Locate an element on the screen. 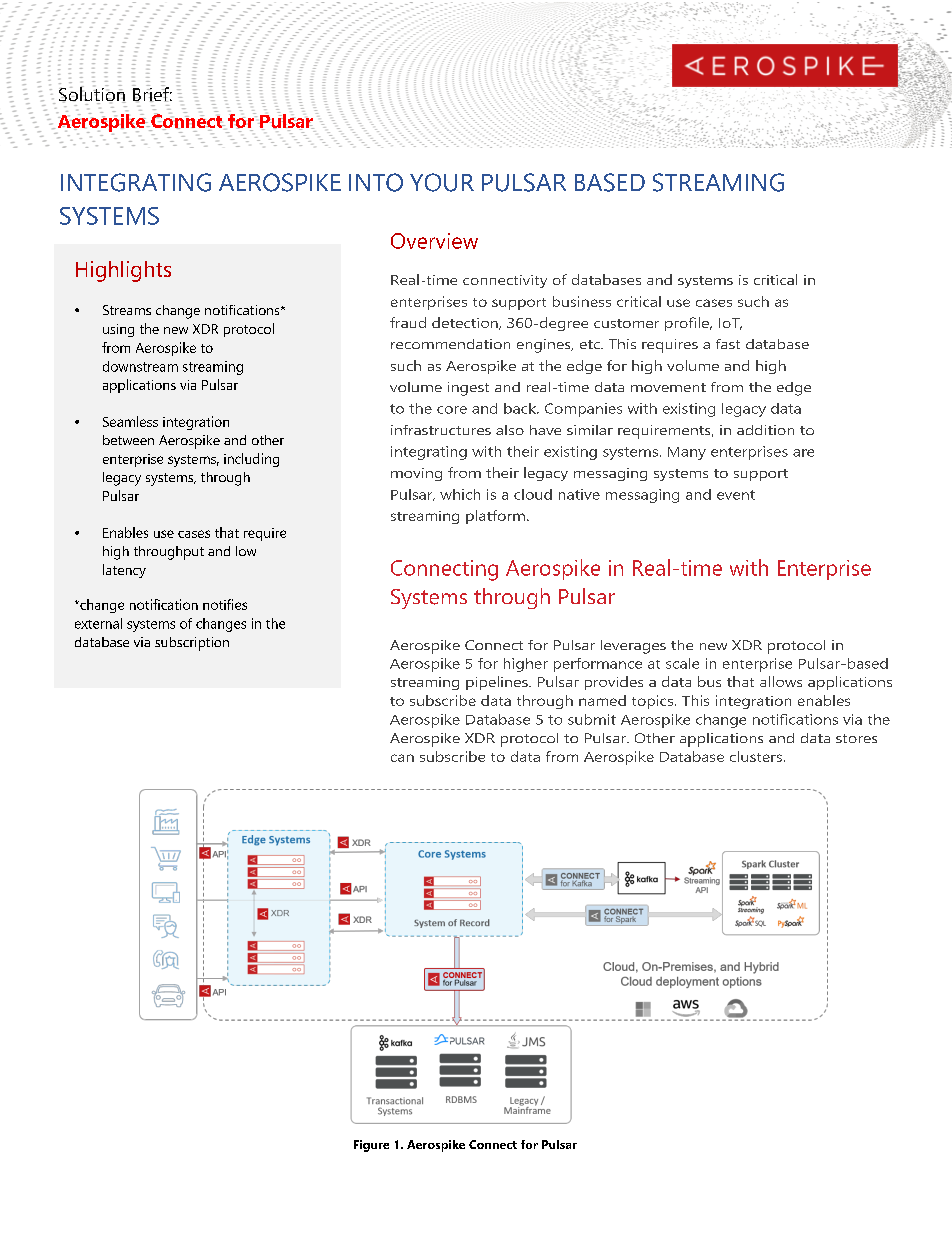 Image resolution: width=952 pixels, height=1233 pixels. pipelines is located at coordinates (498, 683).
